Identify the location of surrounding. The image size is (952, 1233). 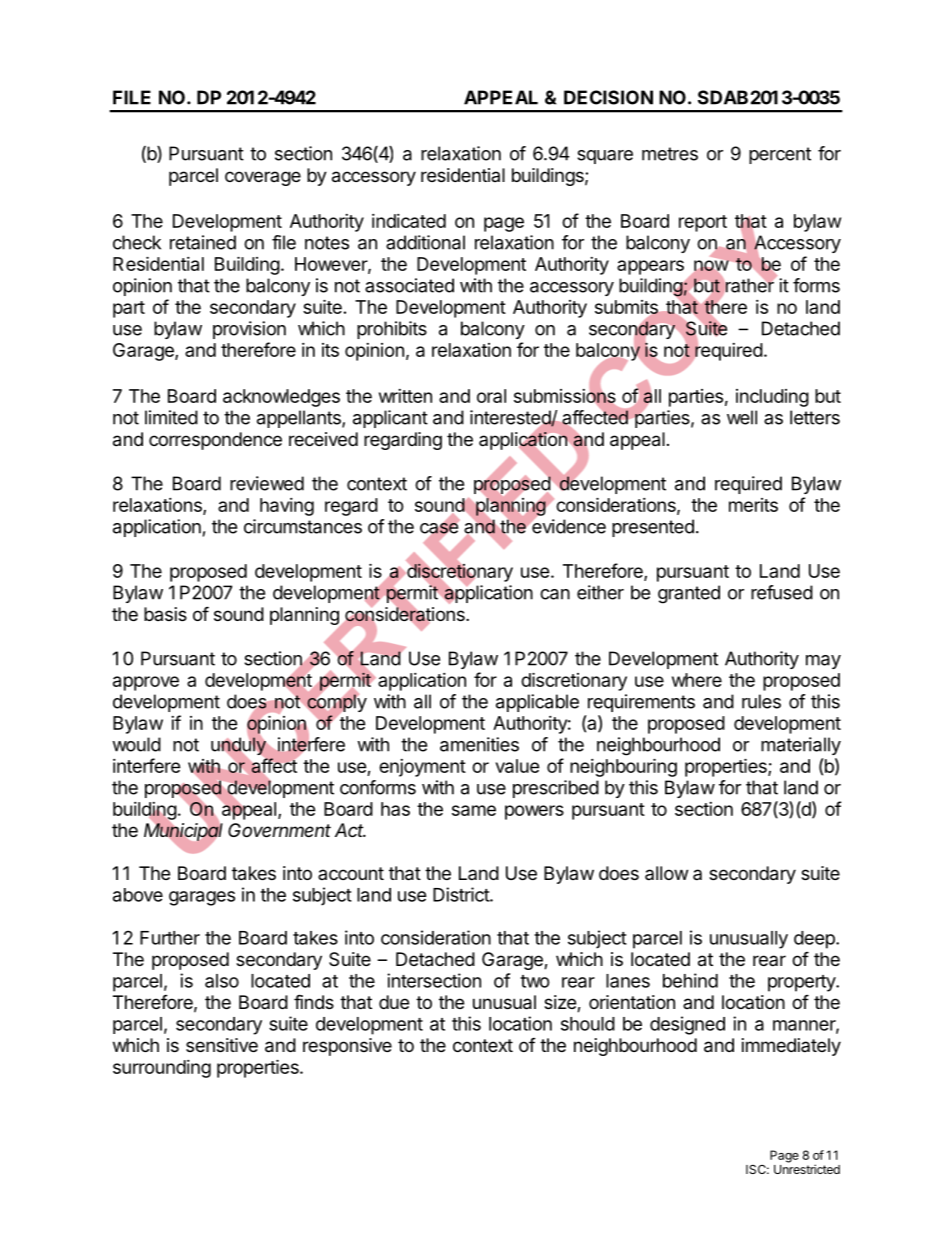
(162, 1069).
